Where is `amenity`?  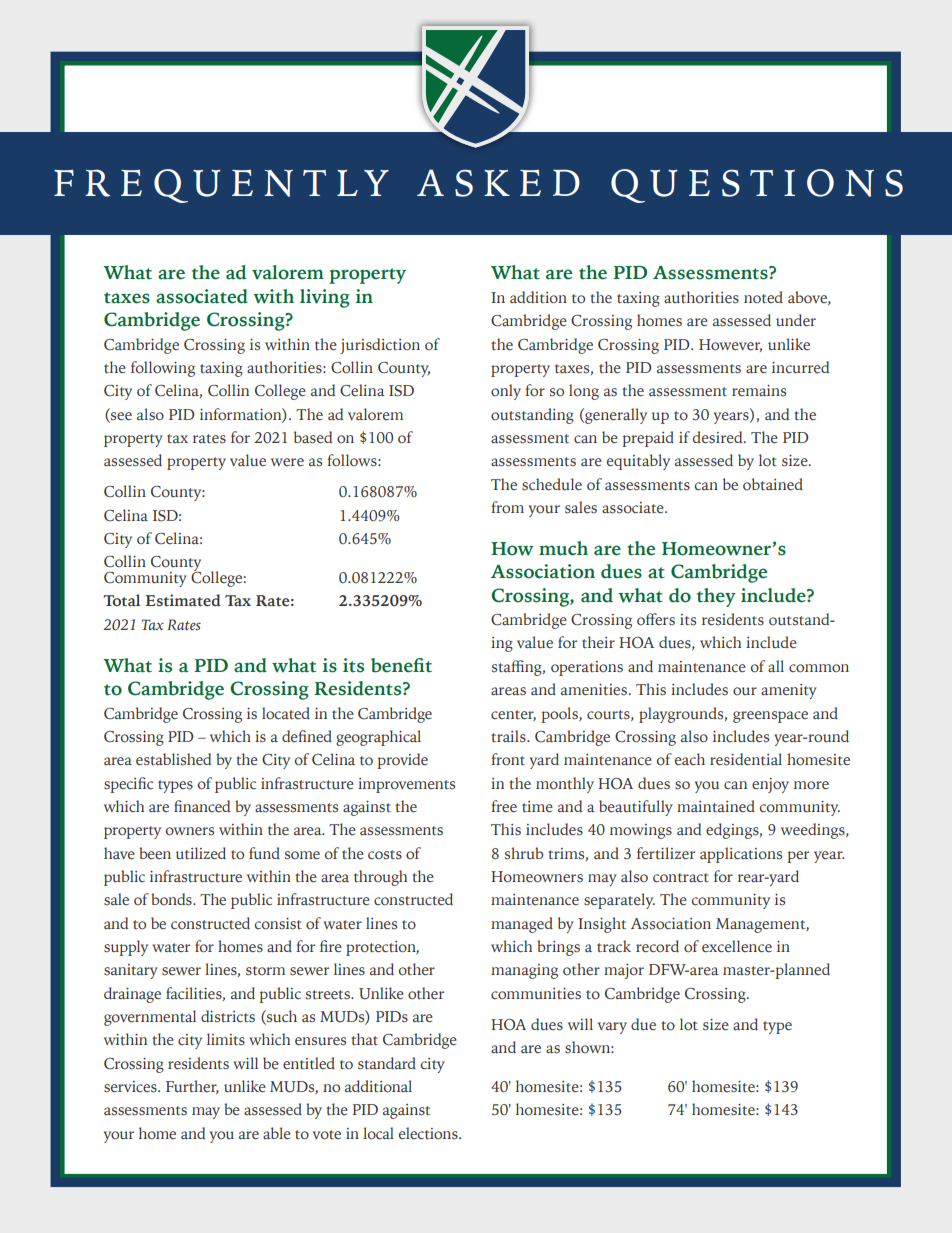
amenity is located at coordinates (789, 691).
